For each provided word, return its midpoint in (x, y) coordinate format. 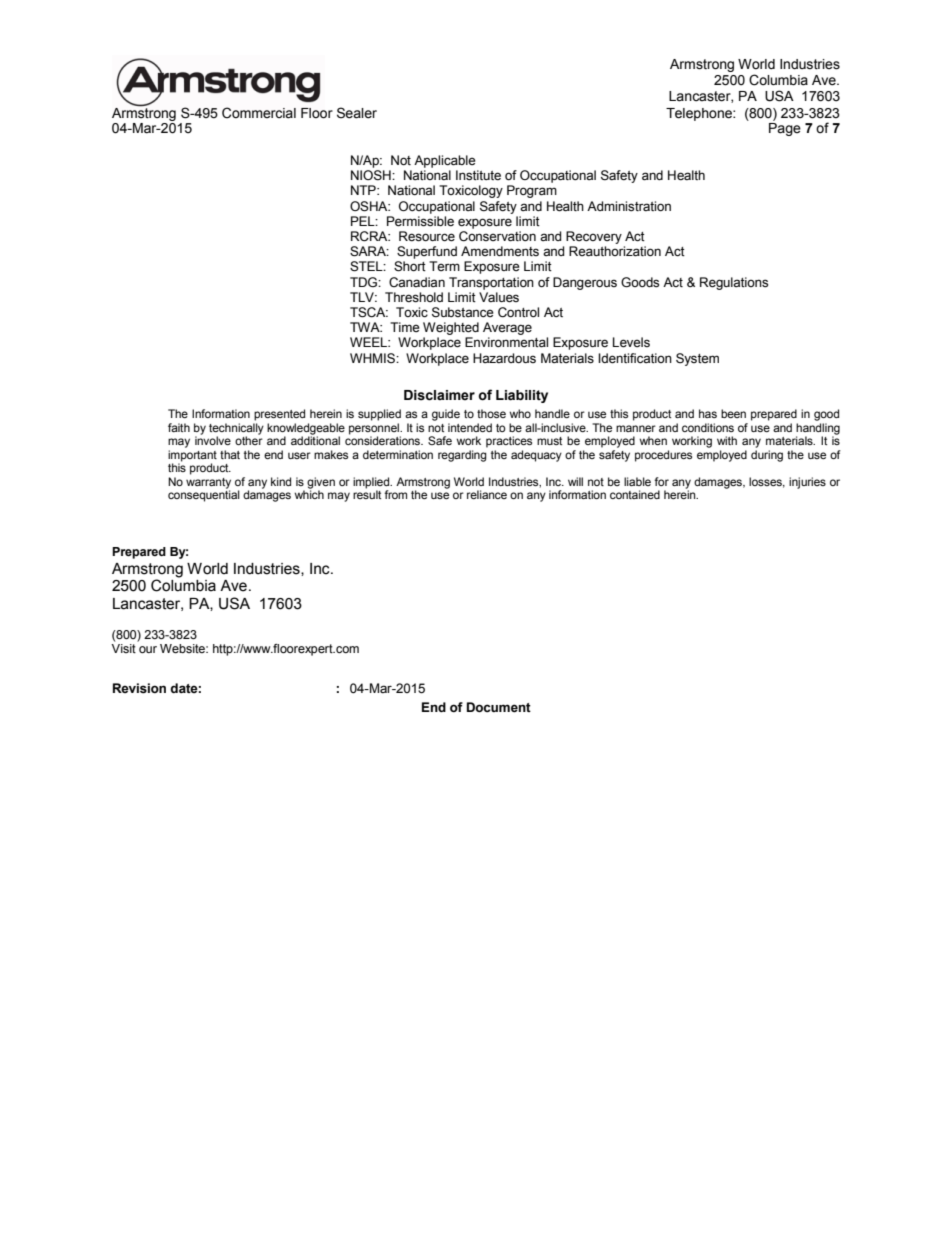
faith (179, 427)
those (491, 413)
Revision (139, 688)
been (733, 413)
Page (785, 129)
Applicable (445, 161)
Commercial (259, 113)
